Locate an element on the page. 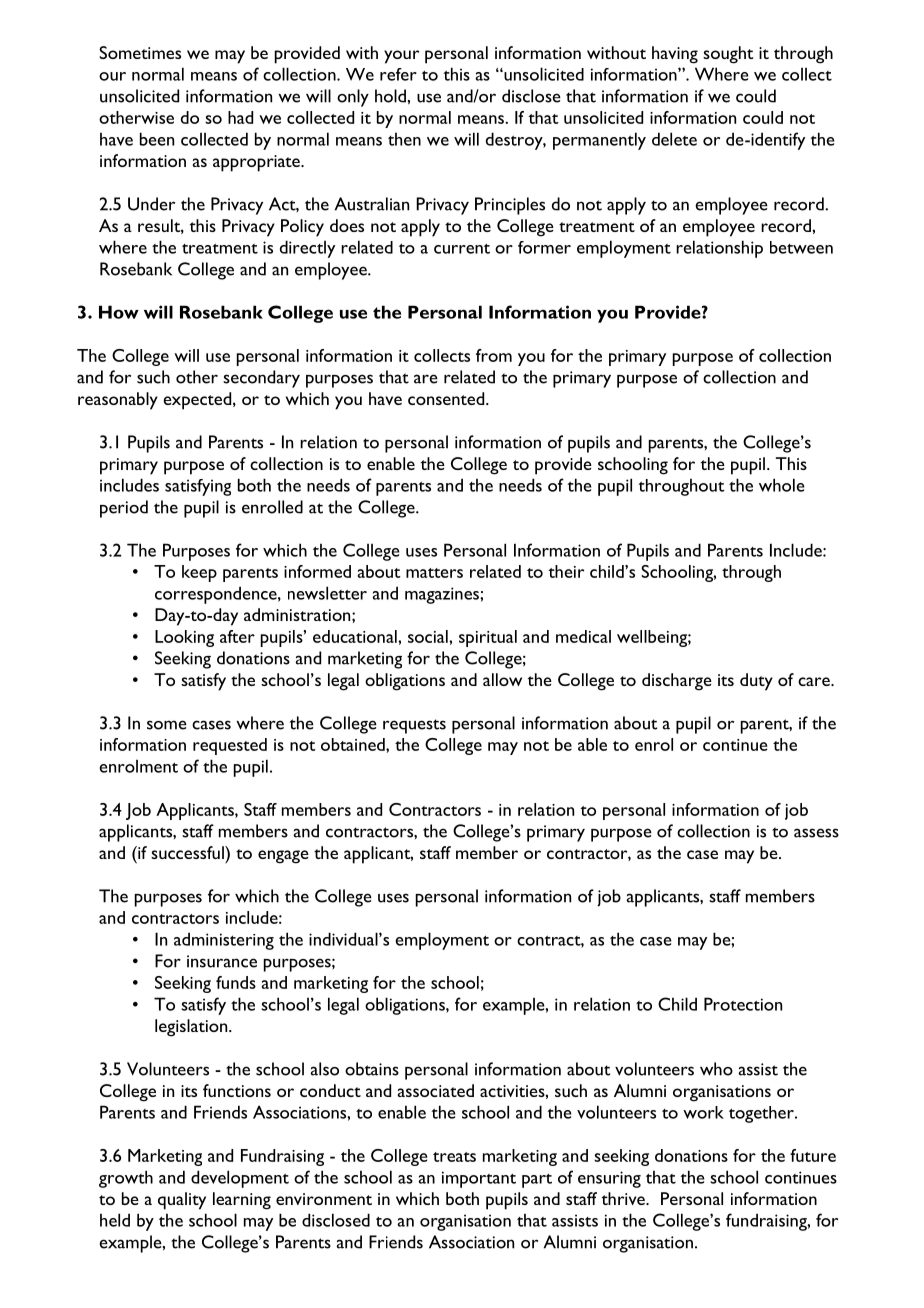  duty is located at coordinates (756, 682).
